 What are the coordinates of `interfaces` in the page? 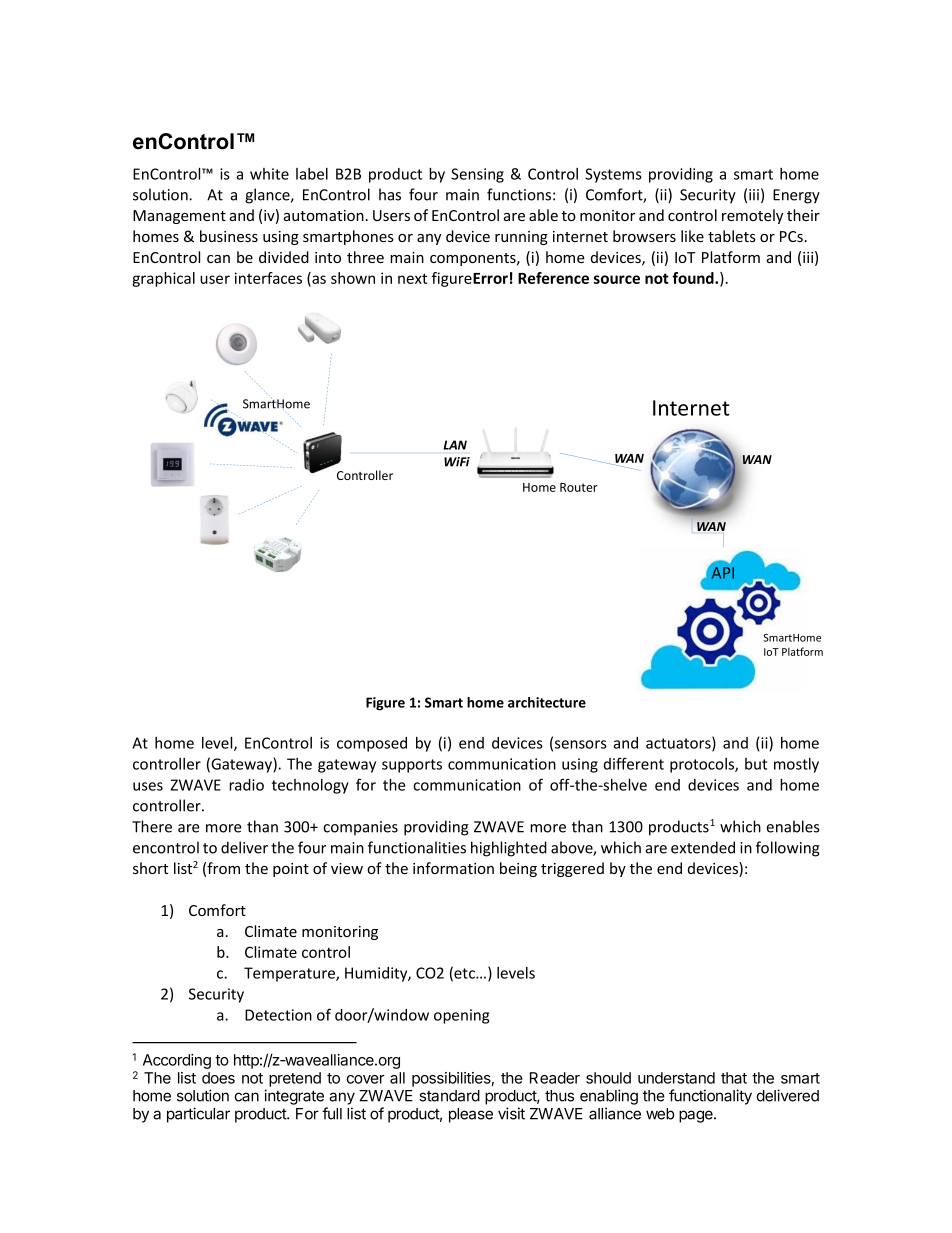 It's located at (268, 278).
